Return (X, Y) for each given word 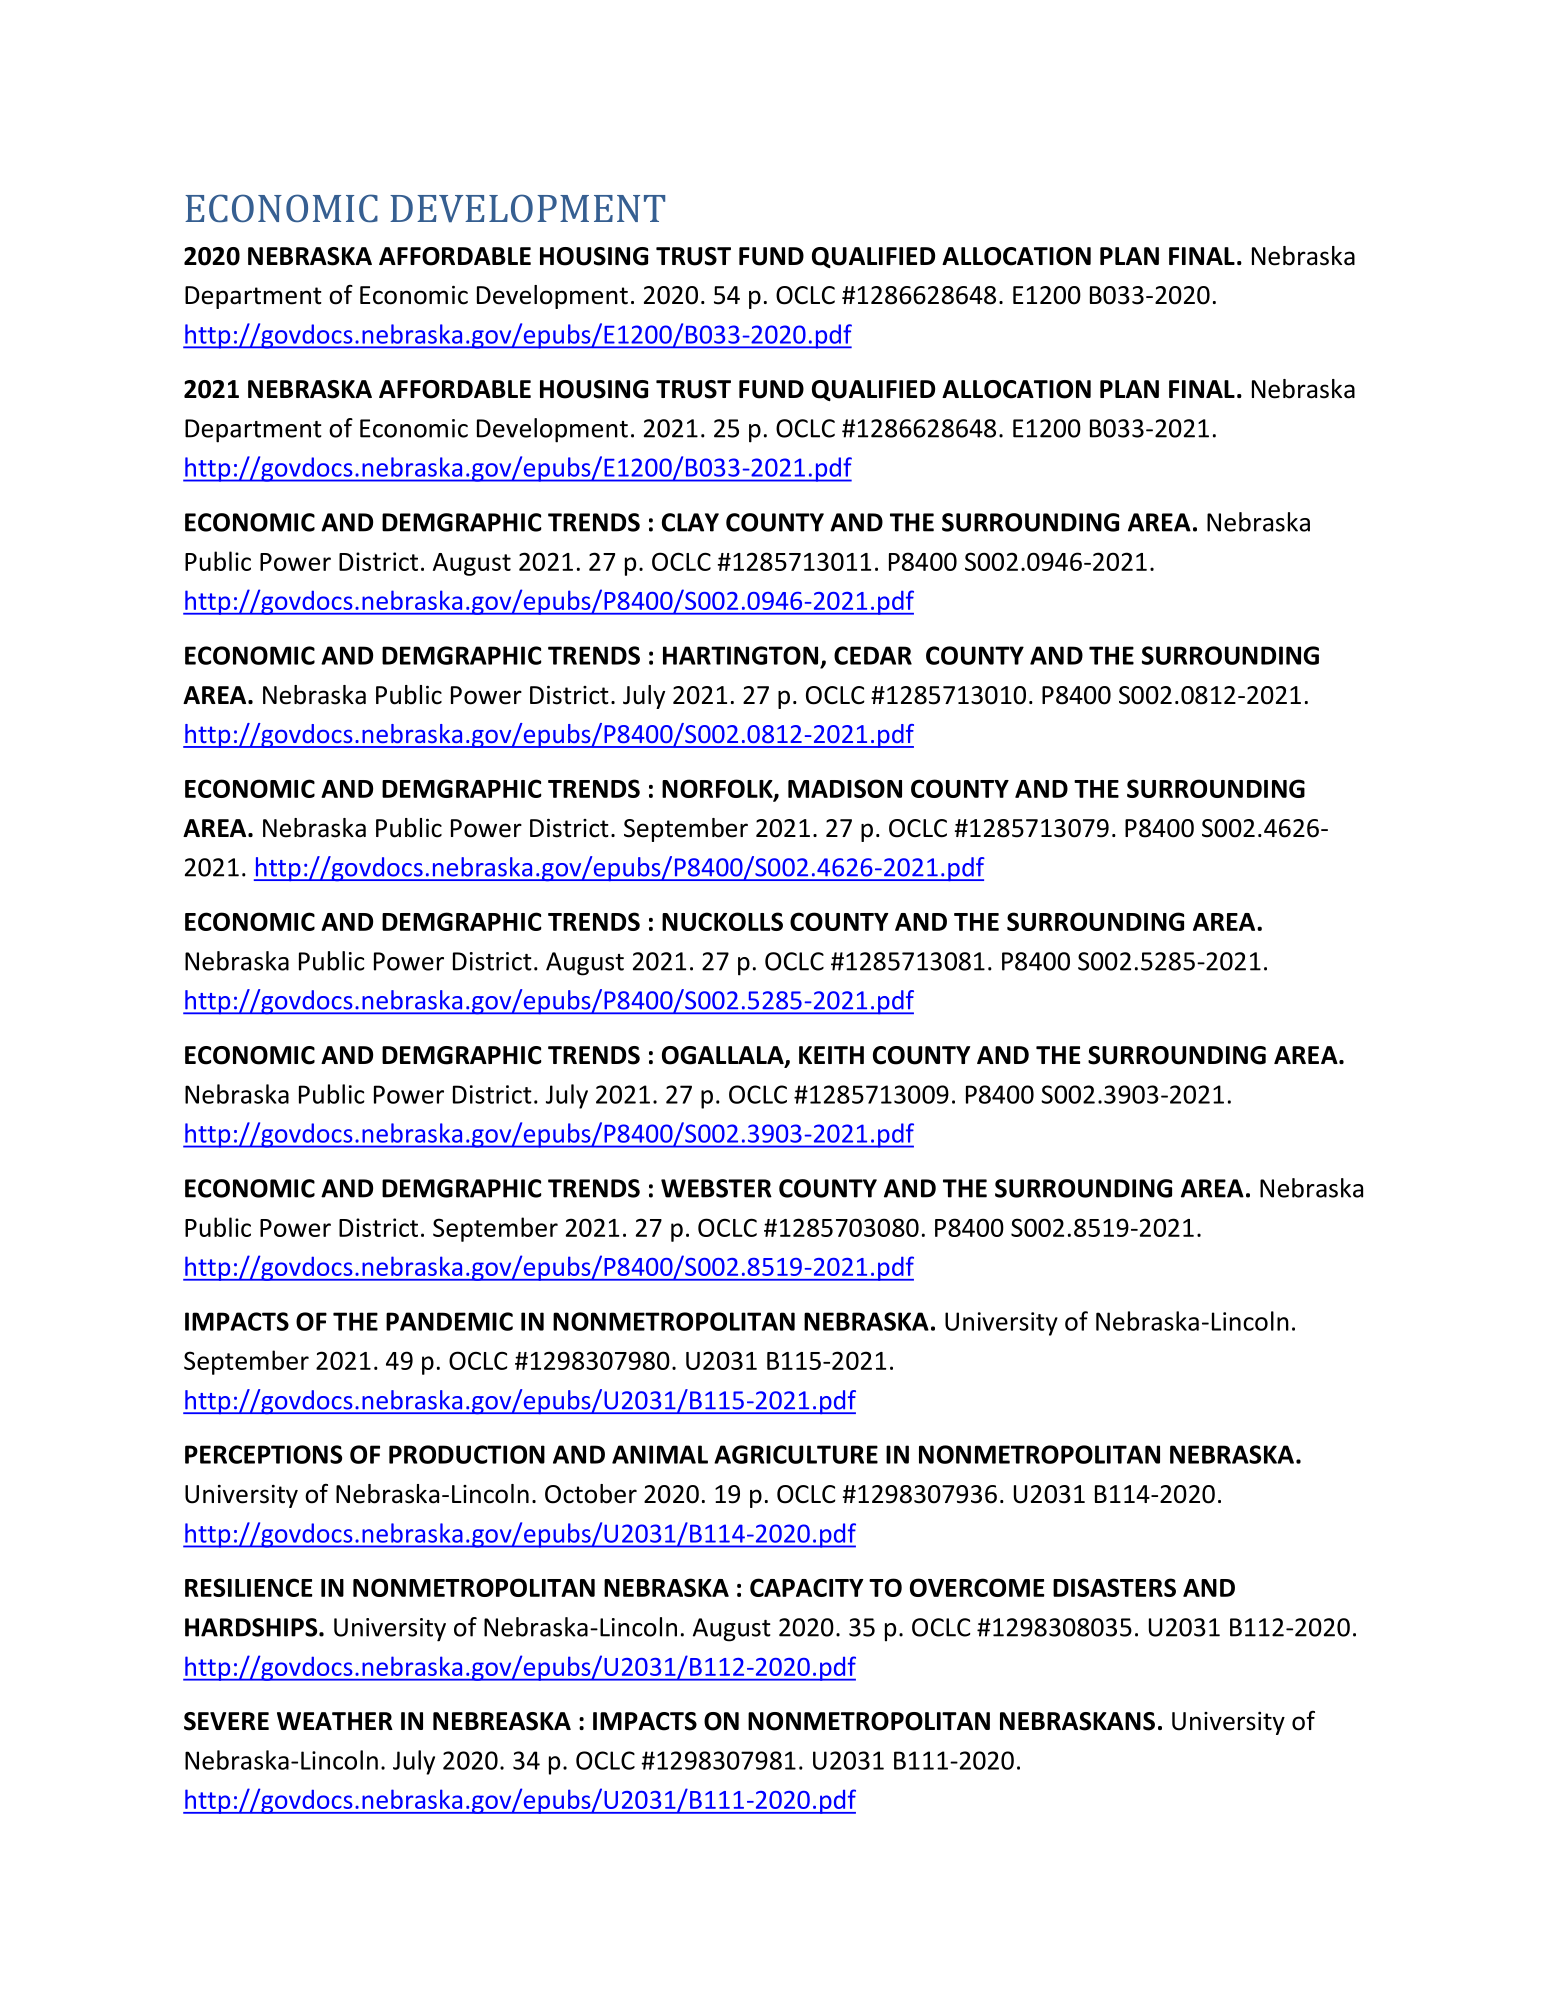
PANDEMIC (449, 1321)
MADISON (845, 788)
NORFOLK (718, 789)
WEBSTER (716, 1188)
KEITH (831, 1055)
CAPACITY (807, 1587)
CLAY (690, 522)
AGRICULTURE (796, 1454)
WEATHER (335, 1721)
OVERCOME (977, 1587)
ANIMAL (660, 1454)
